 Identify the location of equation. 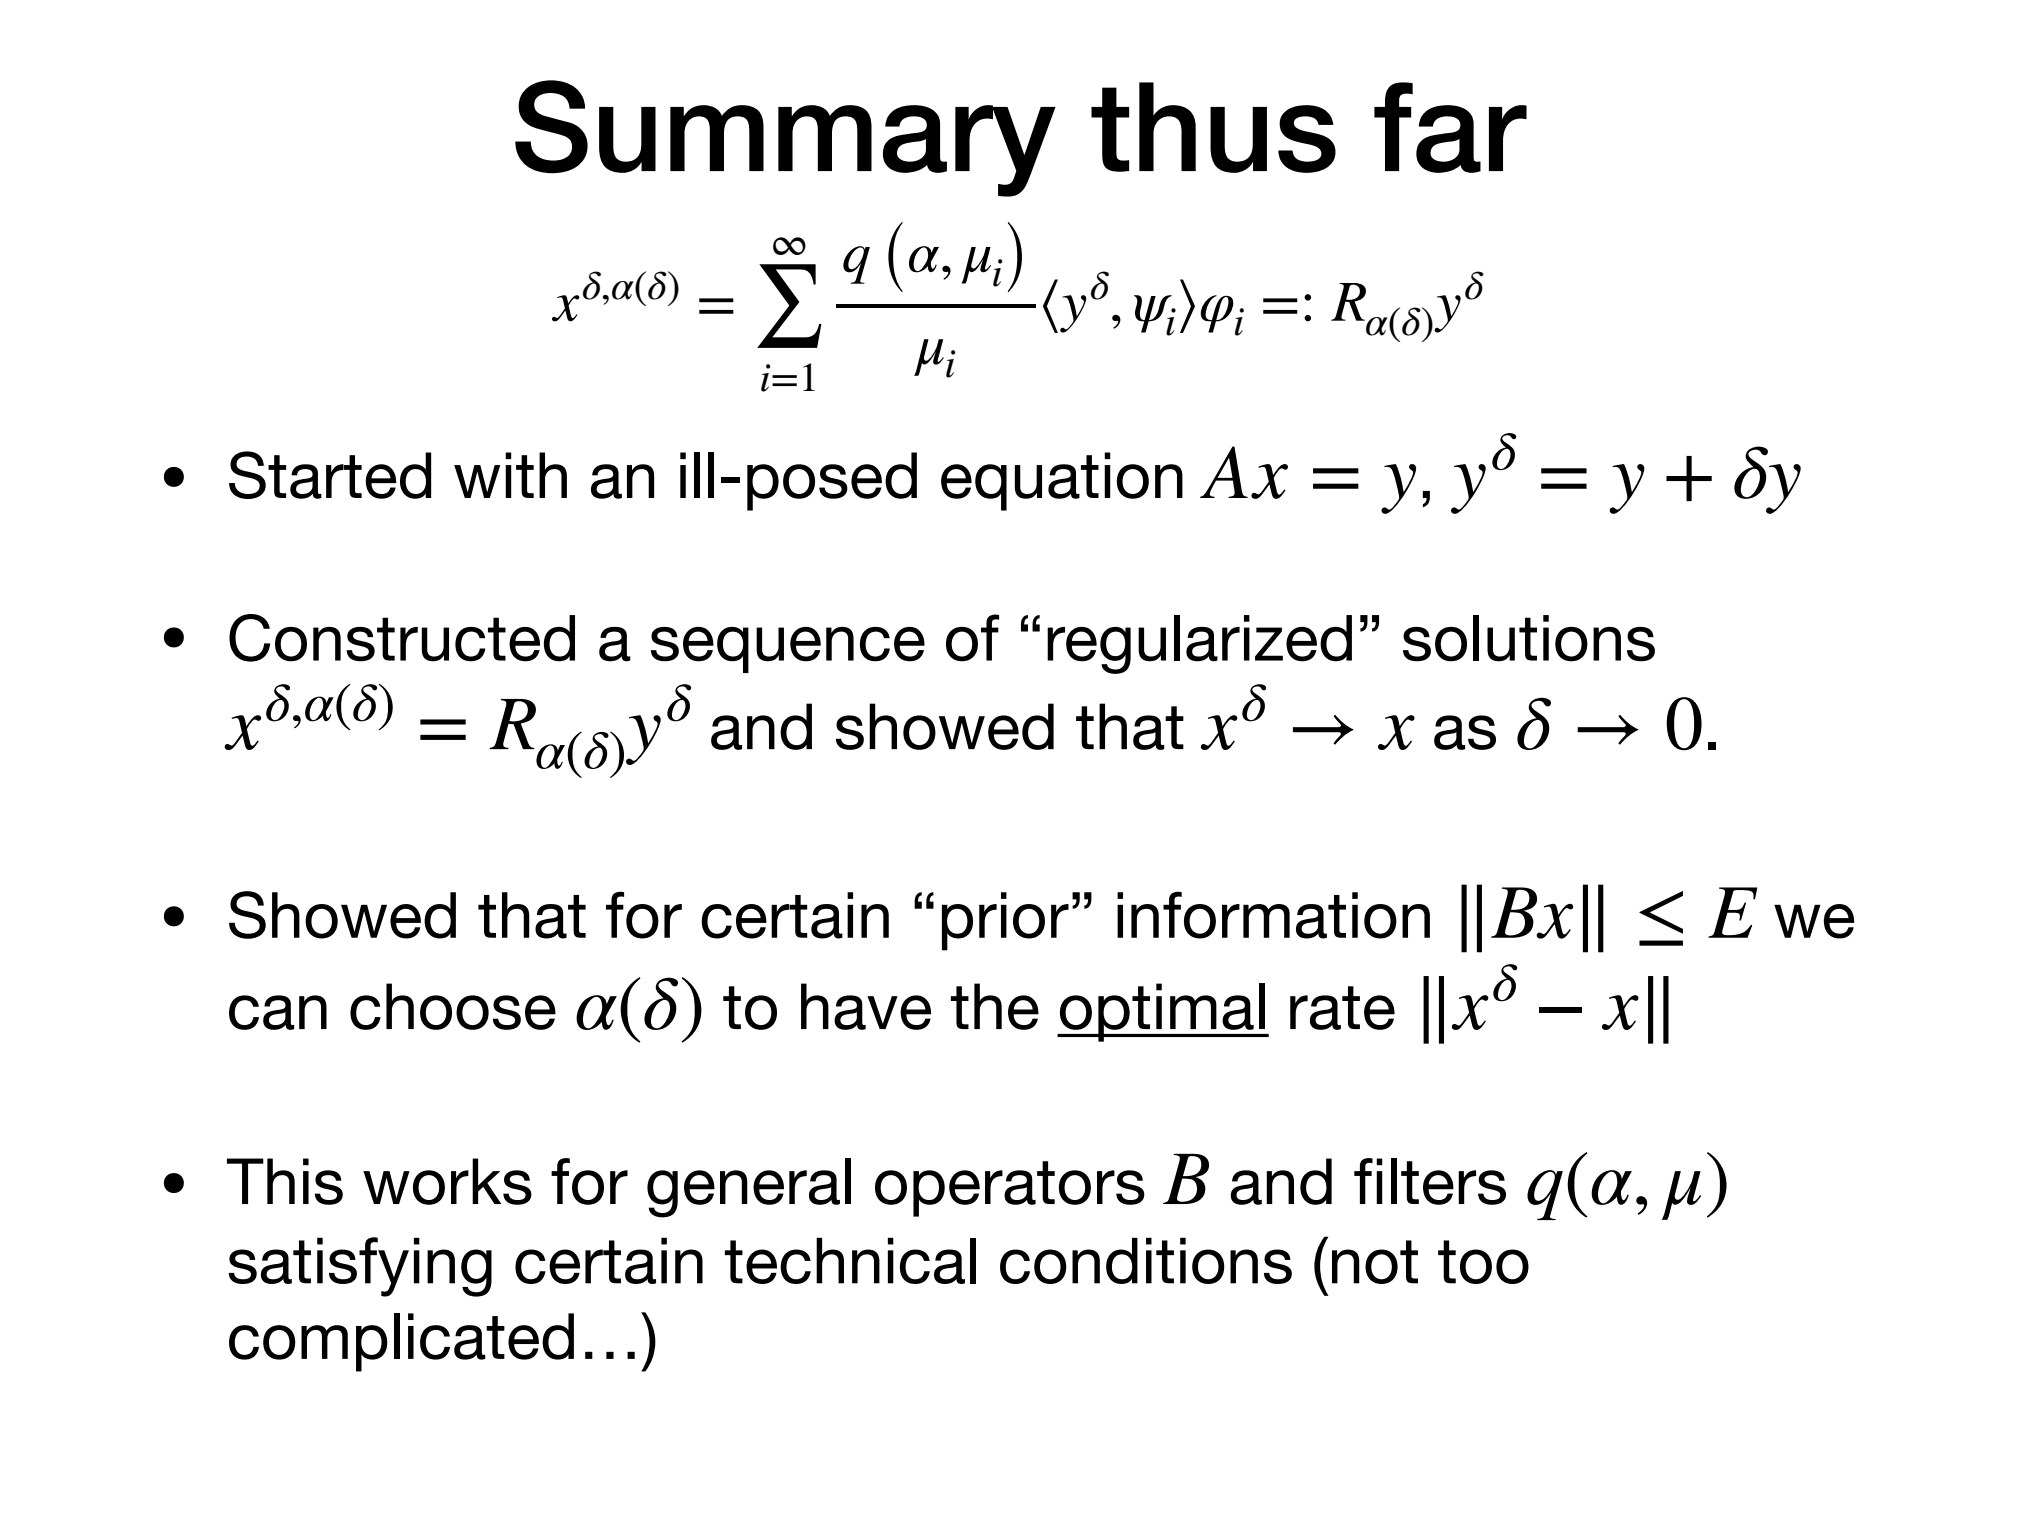
(1062, 481).
